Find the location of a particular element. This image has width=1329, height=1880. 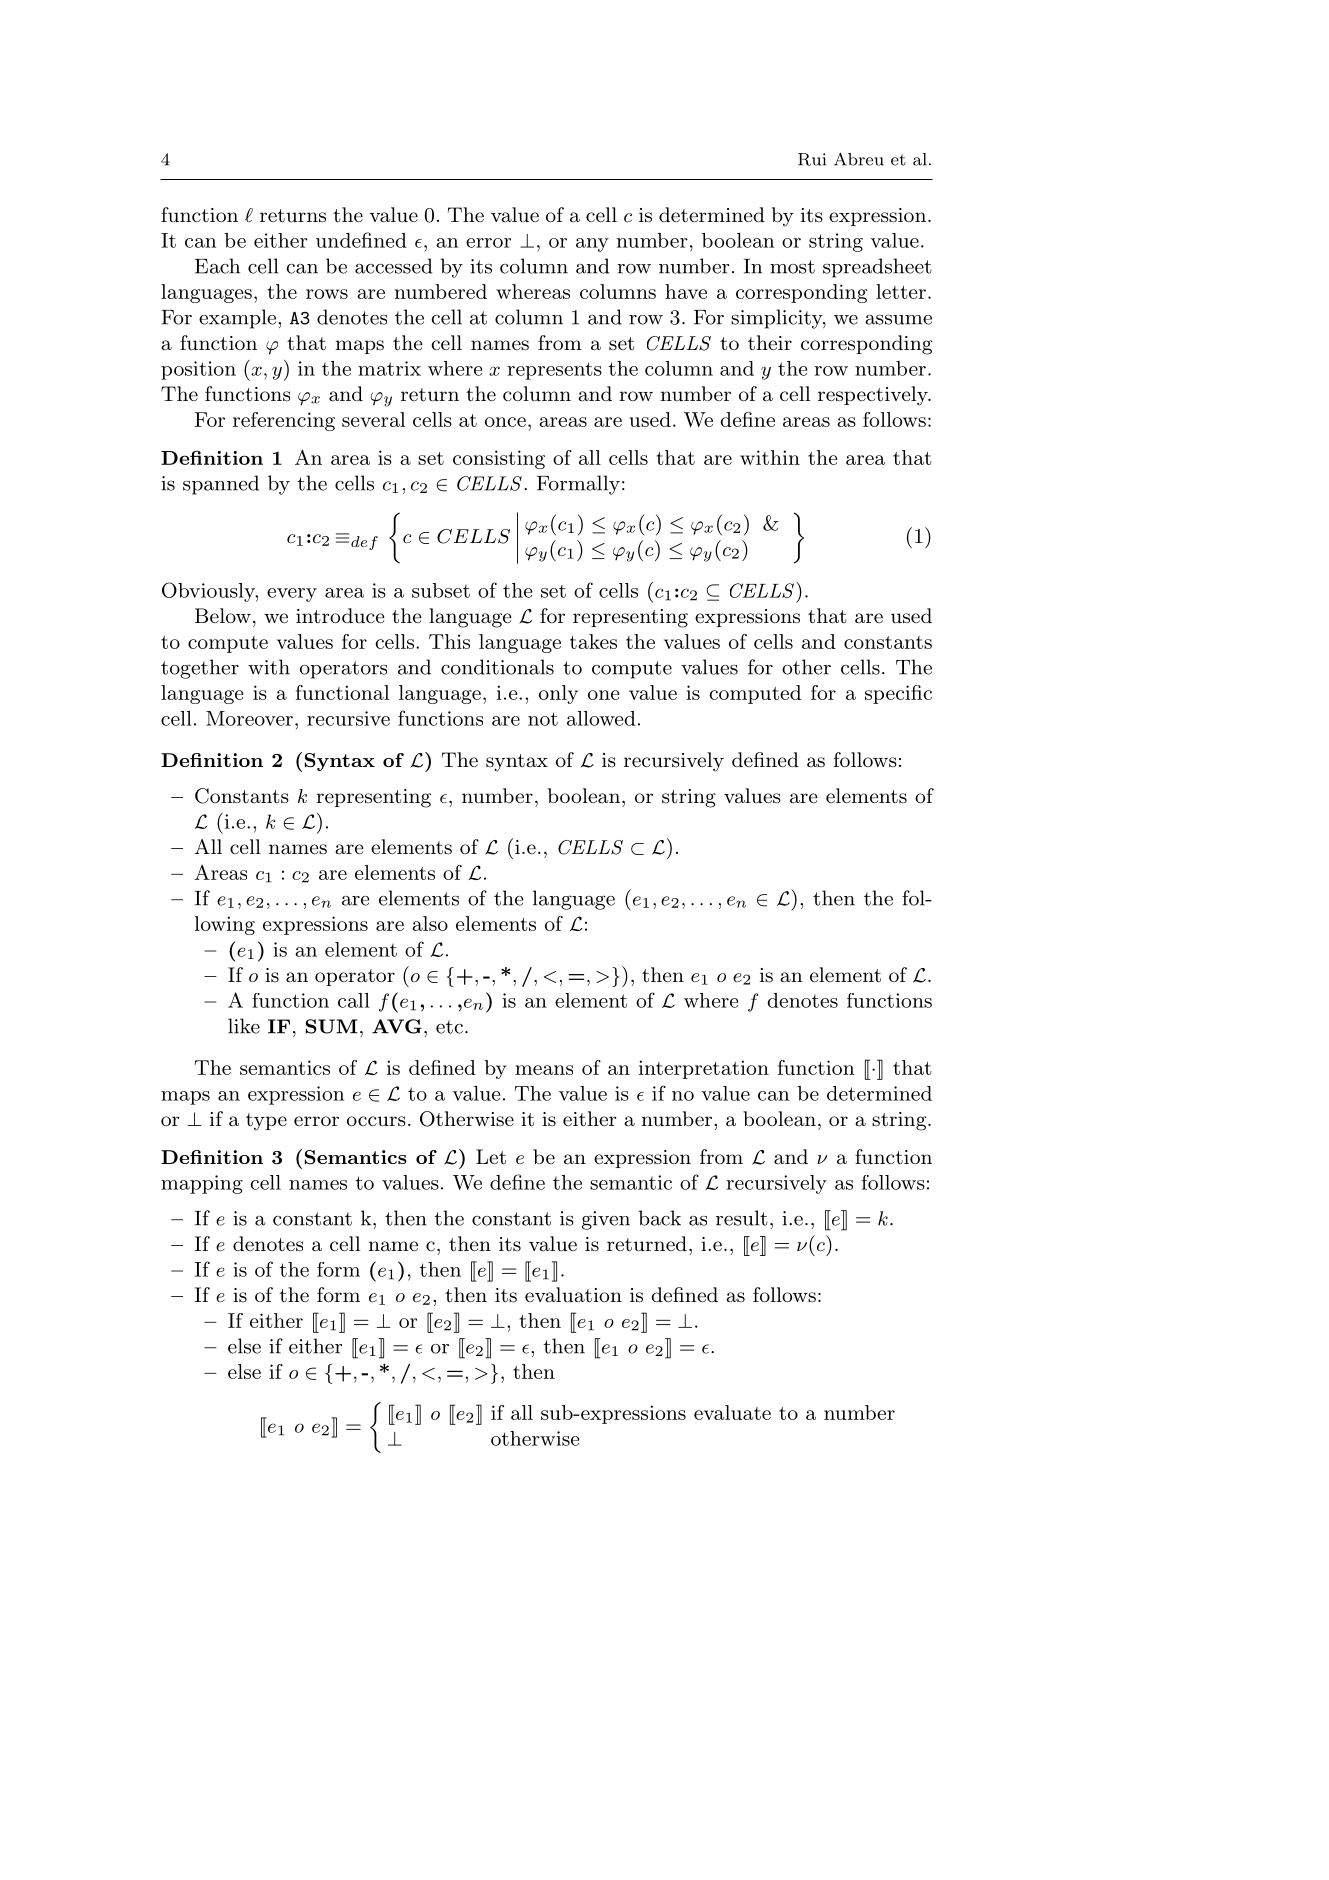

result is located at coordinates (742, 1218).
